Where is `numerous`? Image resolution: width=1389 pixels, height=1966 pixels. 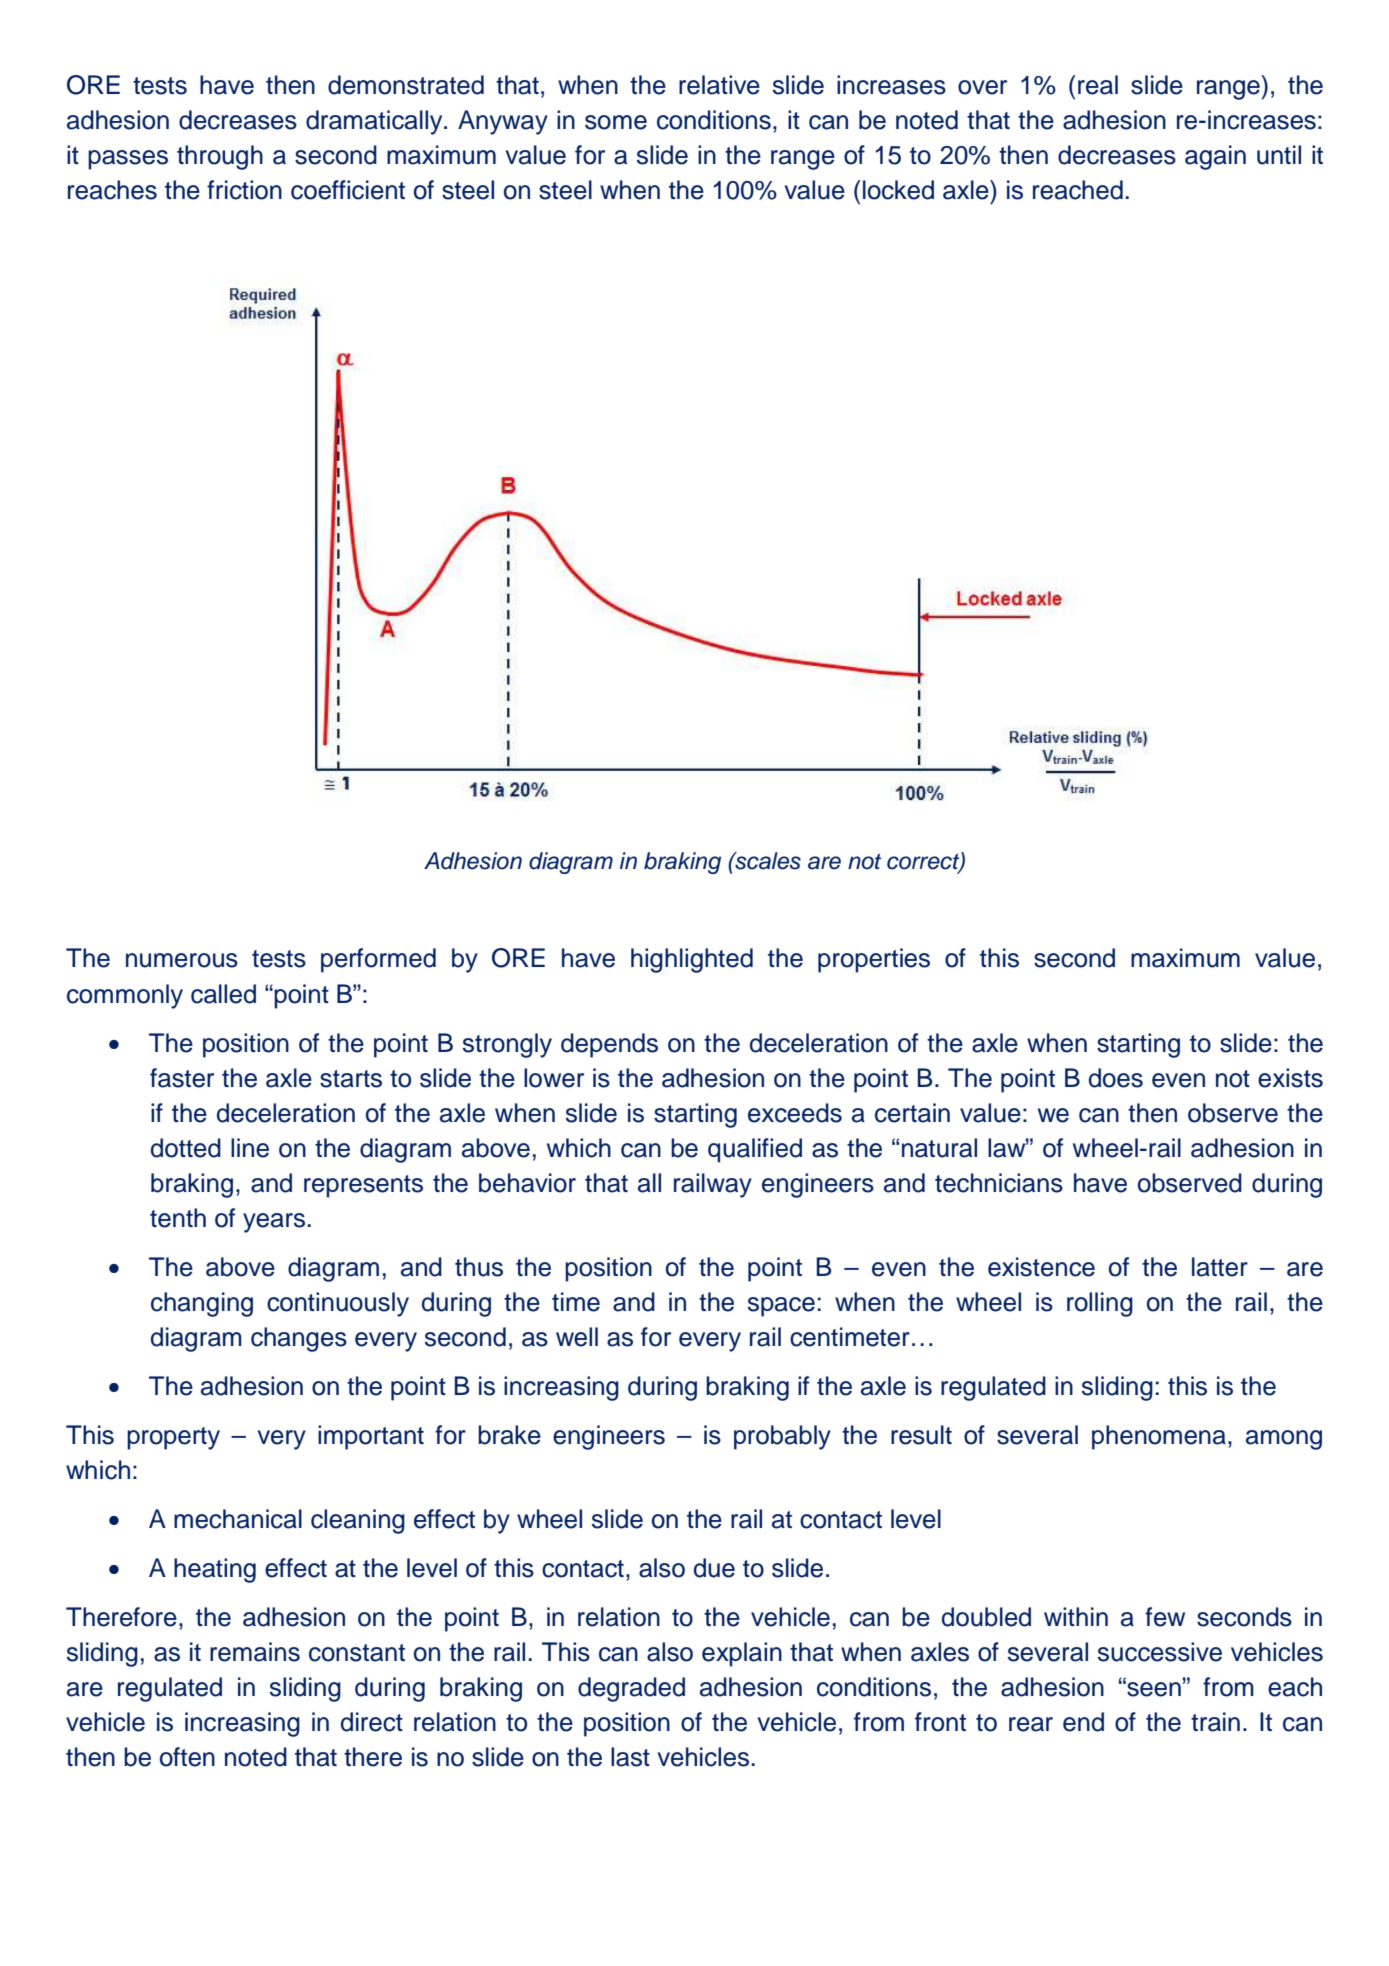
numerous is located at coordinates (182, 960).
